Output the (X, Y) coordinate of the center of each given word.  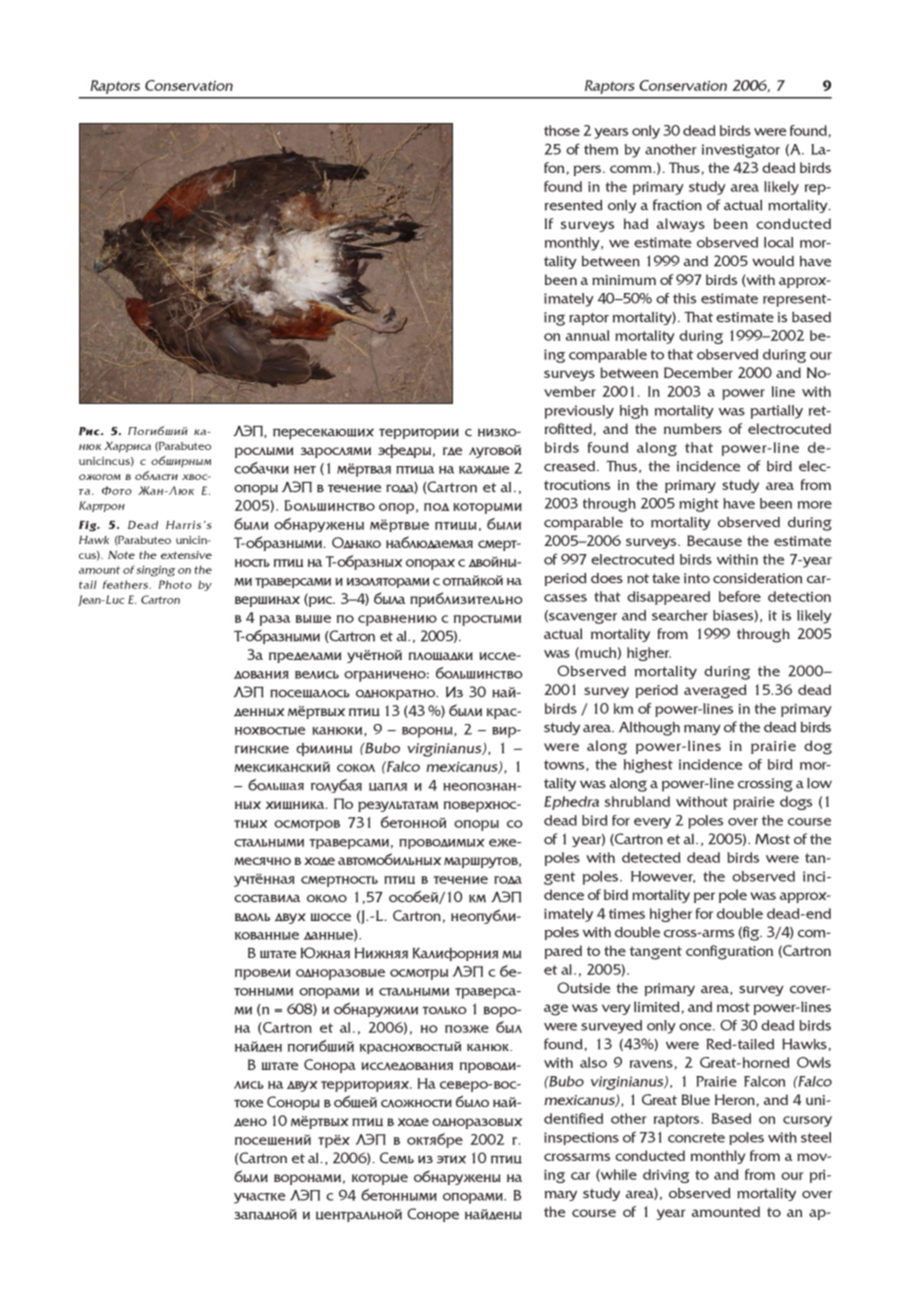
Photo (175, 584)
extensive (186, 555)
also (593, 1062)
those (562, 130)
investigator (741, 151)
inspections (581, 1138)
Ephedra (571, 803)
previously (579, 412)
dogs (796, 803)
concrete (696, 1138)
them (601, 149)
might (699, 505)
